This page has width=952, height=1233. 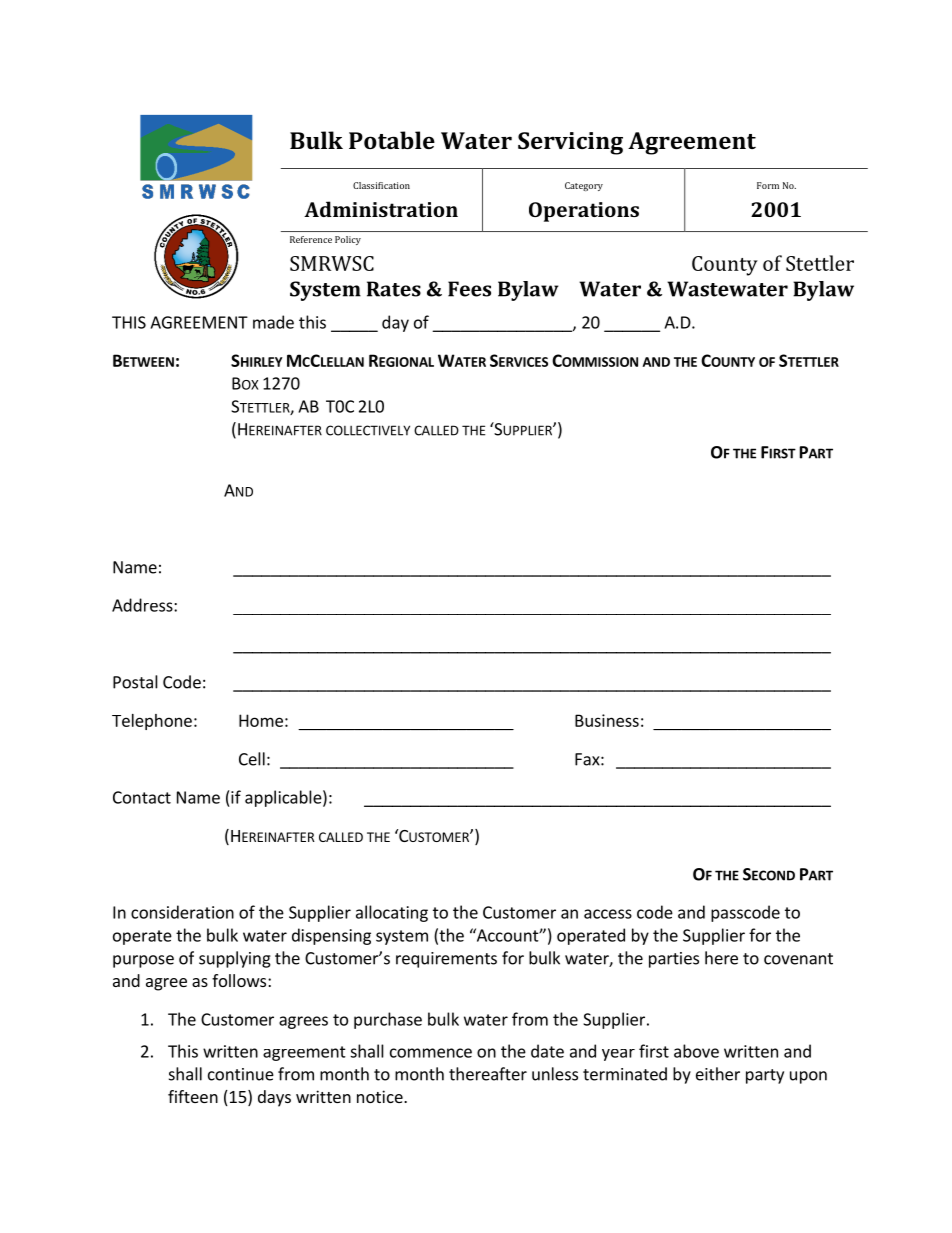 I want to click on commence, so click(x=431, y=1053).
